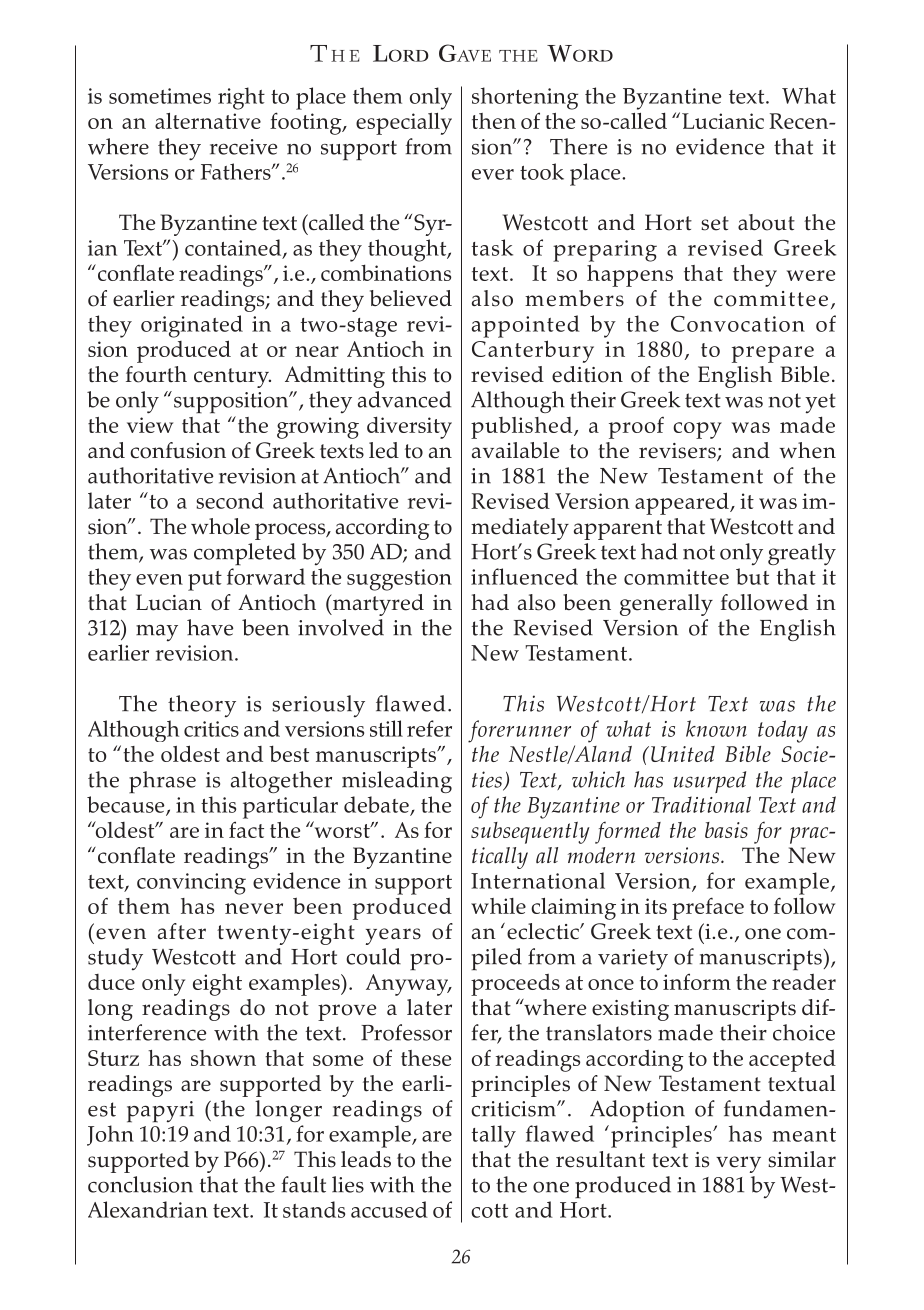 Image resolution: width=924 pixels, height=1310 pixels. I want to click on very, so click(738, 1164).
